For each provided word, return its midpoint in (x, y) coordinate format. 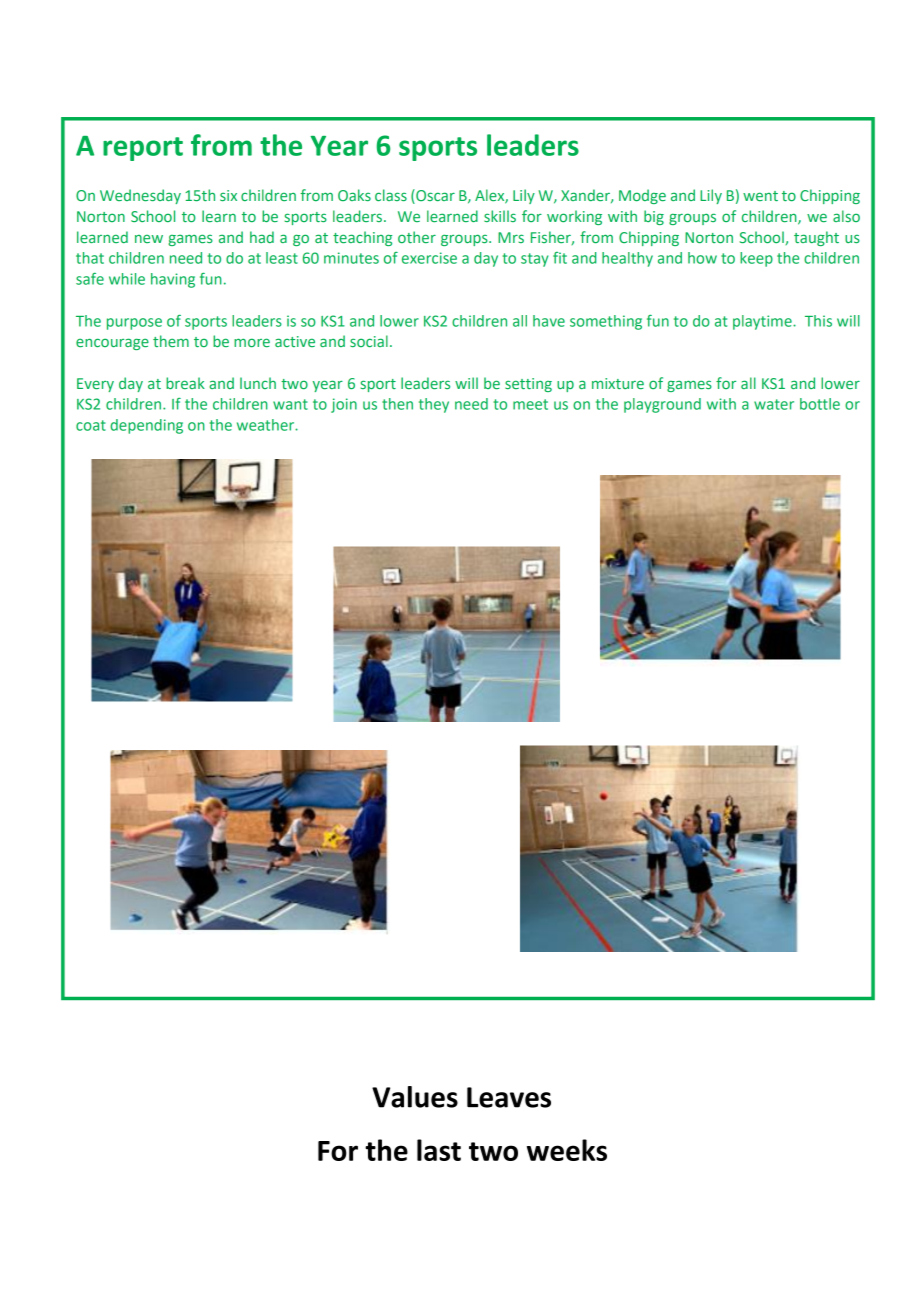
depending (146, 426)
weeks (567, 1150)
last (439, 1150)
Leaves (509, 1097)
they (434, 405)
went (760, 196)
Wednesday (140, 196)
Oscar (434, 196)
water (774, 404)
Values (415, 1097)
